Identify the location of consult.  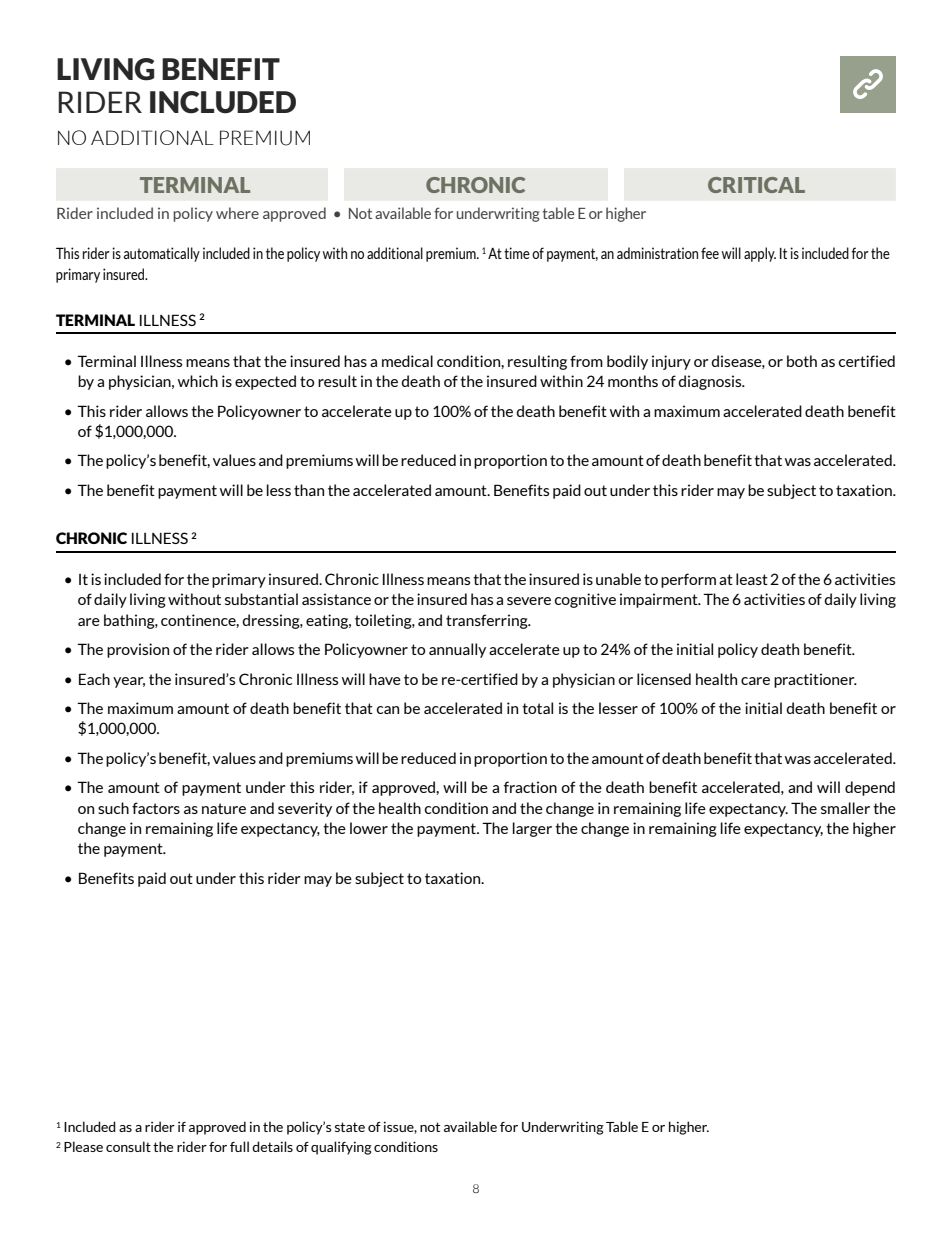
(128, 1146).
